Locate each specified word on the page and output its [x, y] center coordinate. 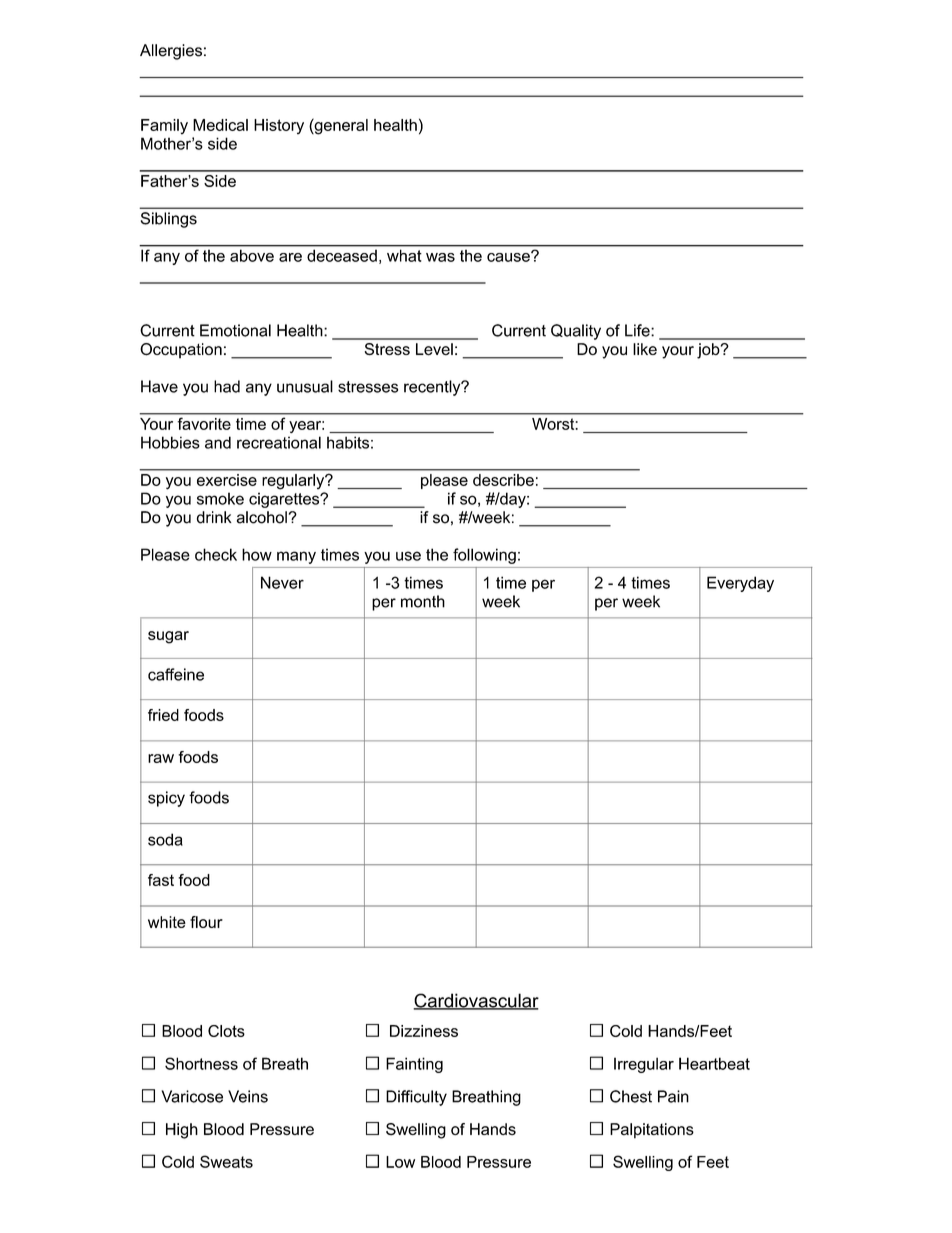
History [279, 126]
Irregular [644, 1065]
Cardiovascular [476, 1001]
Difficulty [416, 1098]
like [645, 349]
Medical [220, 125]
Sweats [226, 1161]
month [423, 601]
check [216, 554]
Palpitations [652, 1131]
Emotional [235, 330]
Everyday [740, 584]
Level [434, 349]
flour [206, 922]
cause [509, 256]
